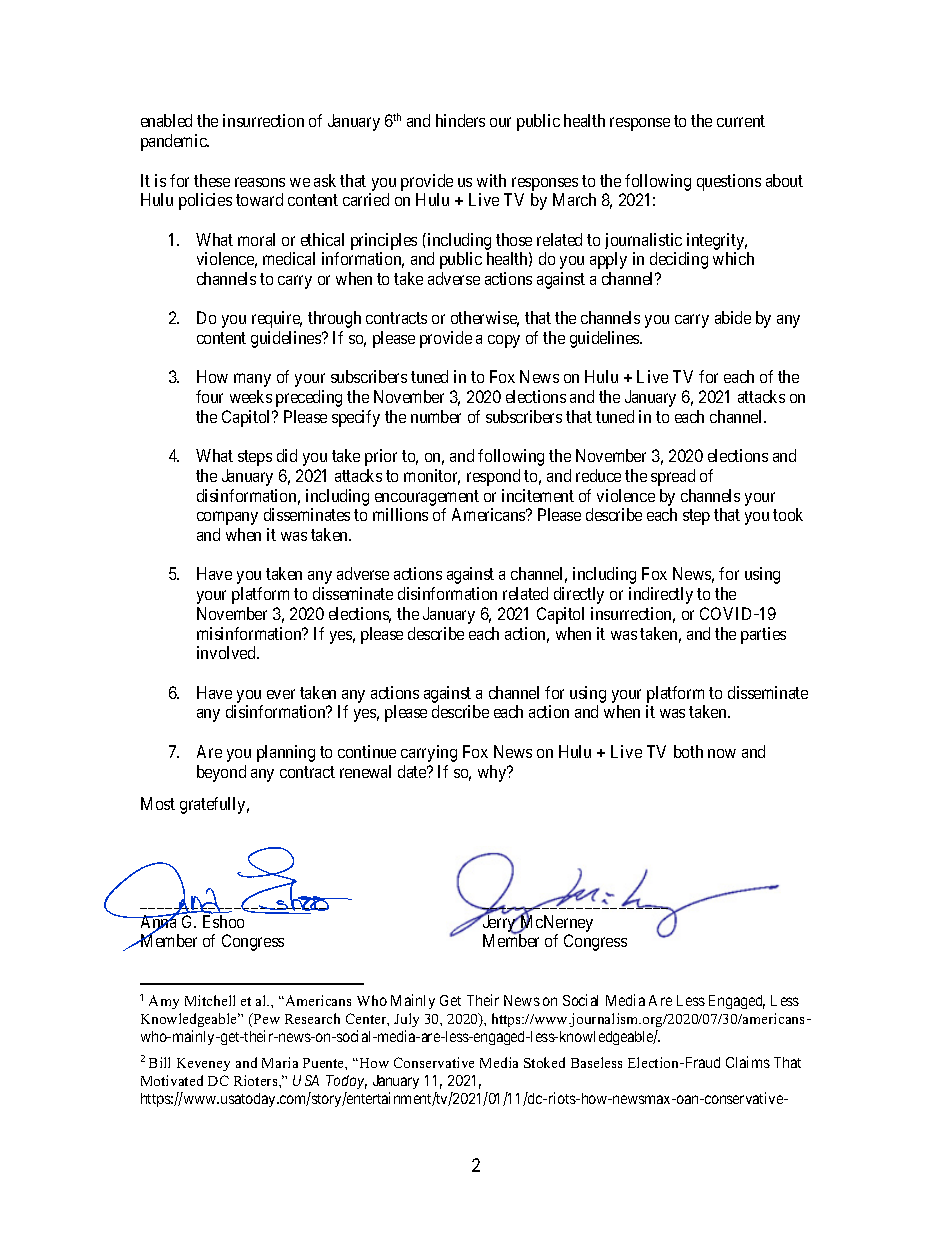 Image resolution: width=952 pixels, height=1233 pixels. I want to click on Claims, so click(748, 1062).
